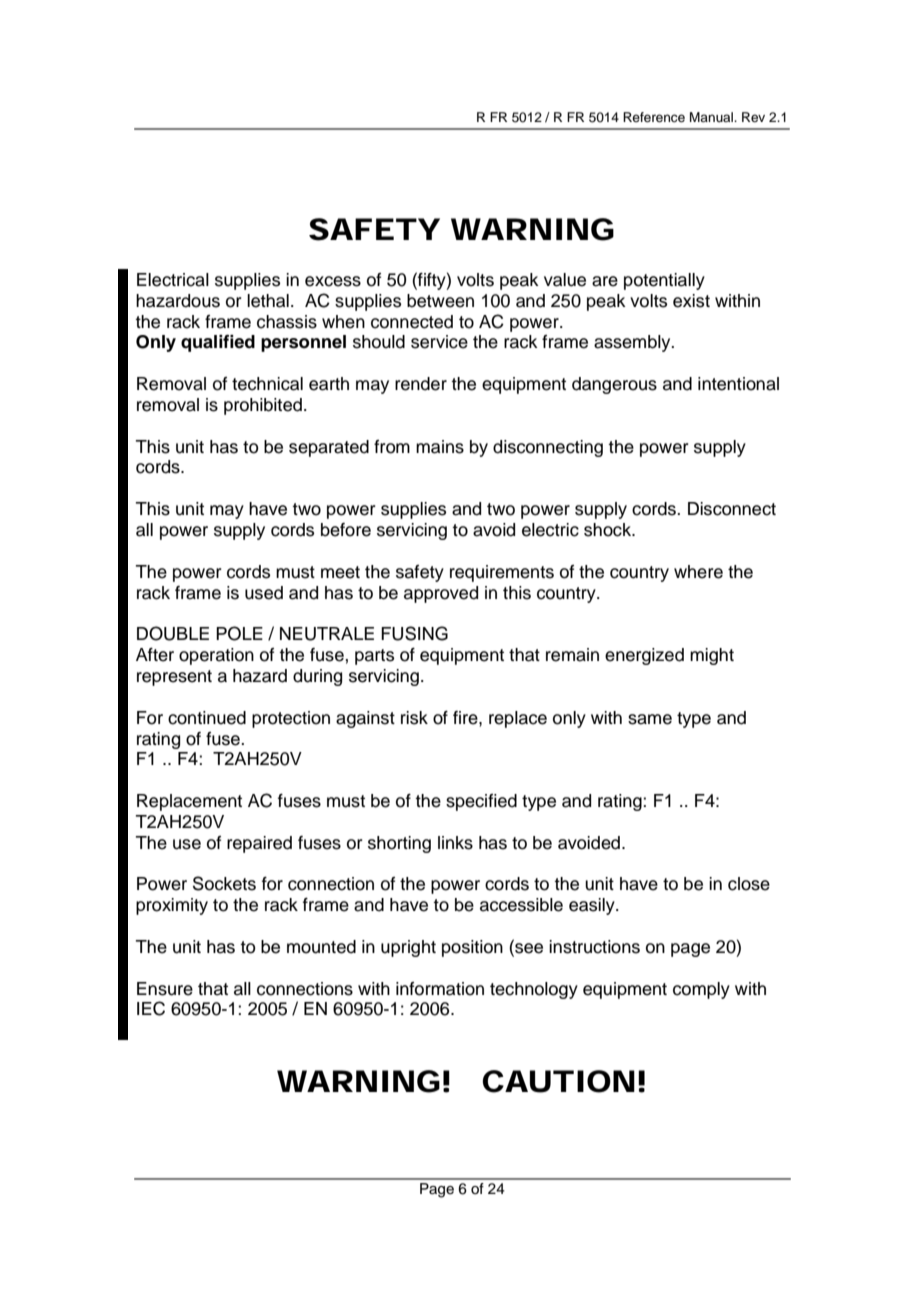  What do you see at coordinates (207, 718) in the document?
I see `continued` at bounding box center [207, 718].
